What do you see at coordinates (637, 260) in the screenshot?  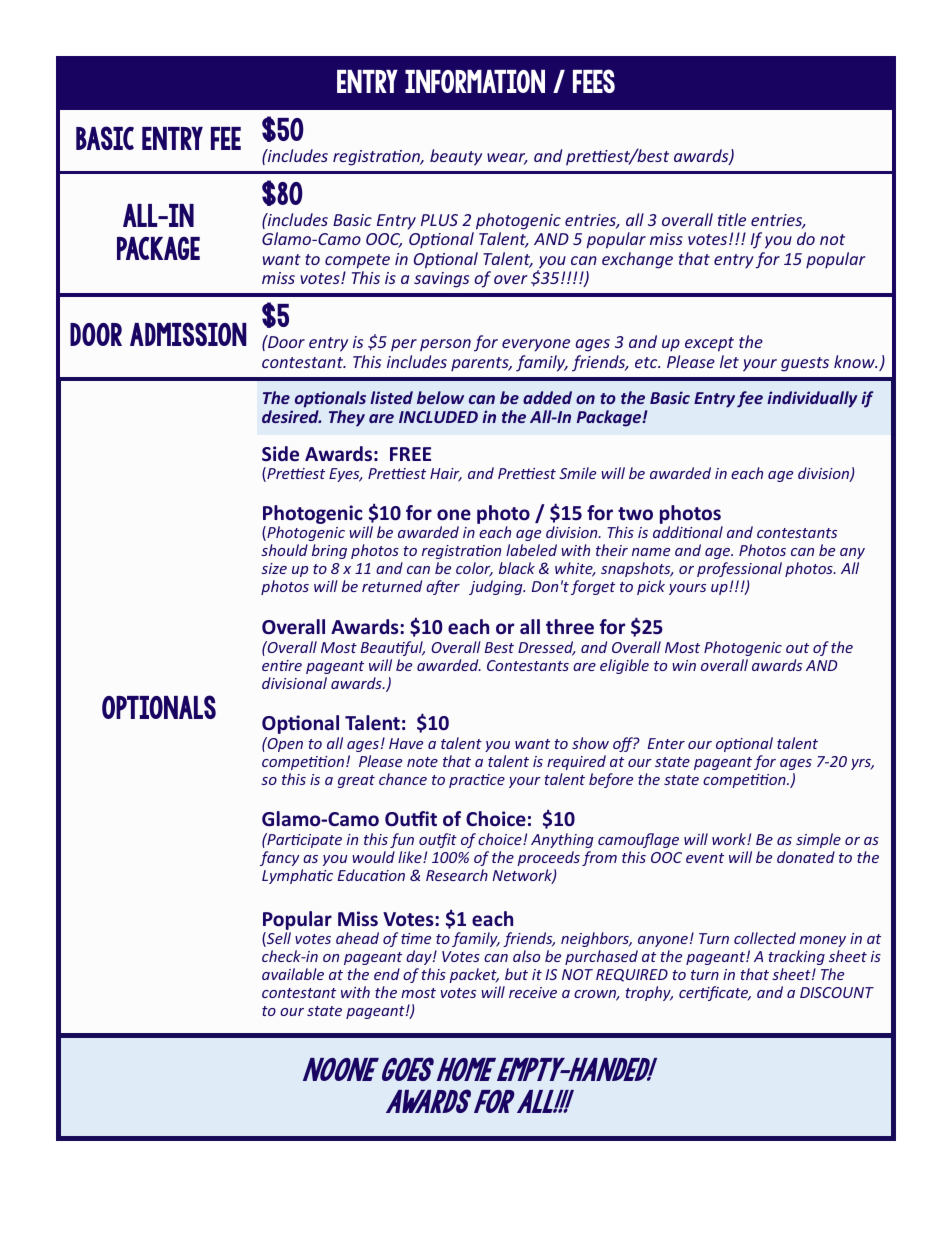 I see `exchange` at bounding box center [637, 260].
